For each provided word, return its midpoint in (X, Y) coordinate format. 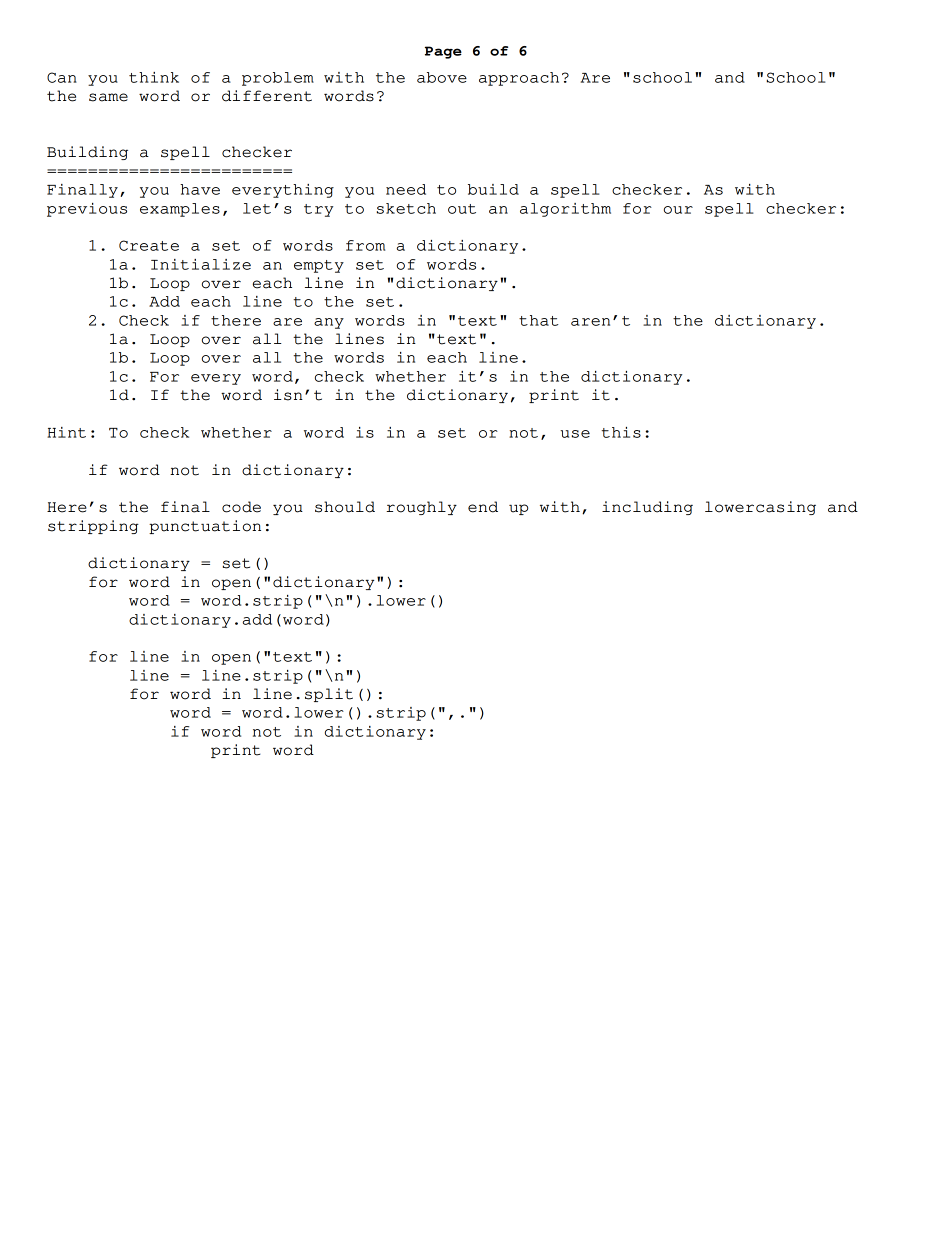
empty (319, 266)
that (539, 320)
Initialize (201, 264)
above (442, 77)
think (154, 77)
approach (519, 79)
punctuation (205, 527)
